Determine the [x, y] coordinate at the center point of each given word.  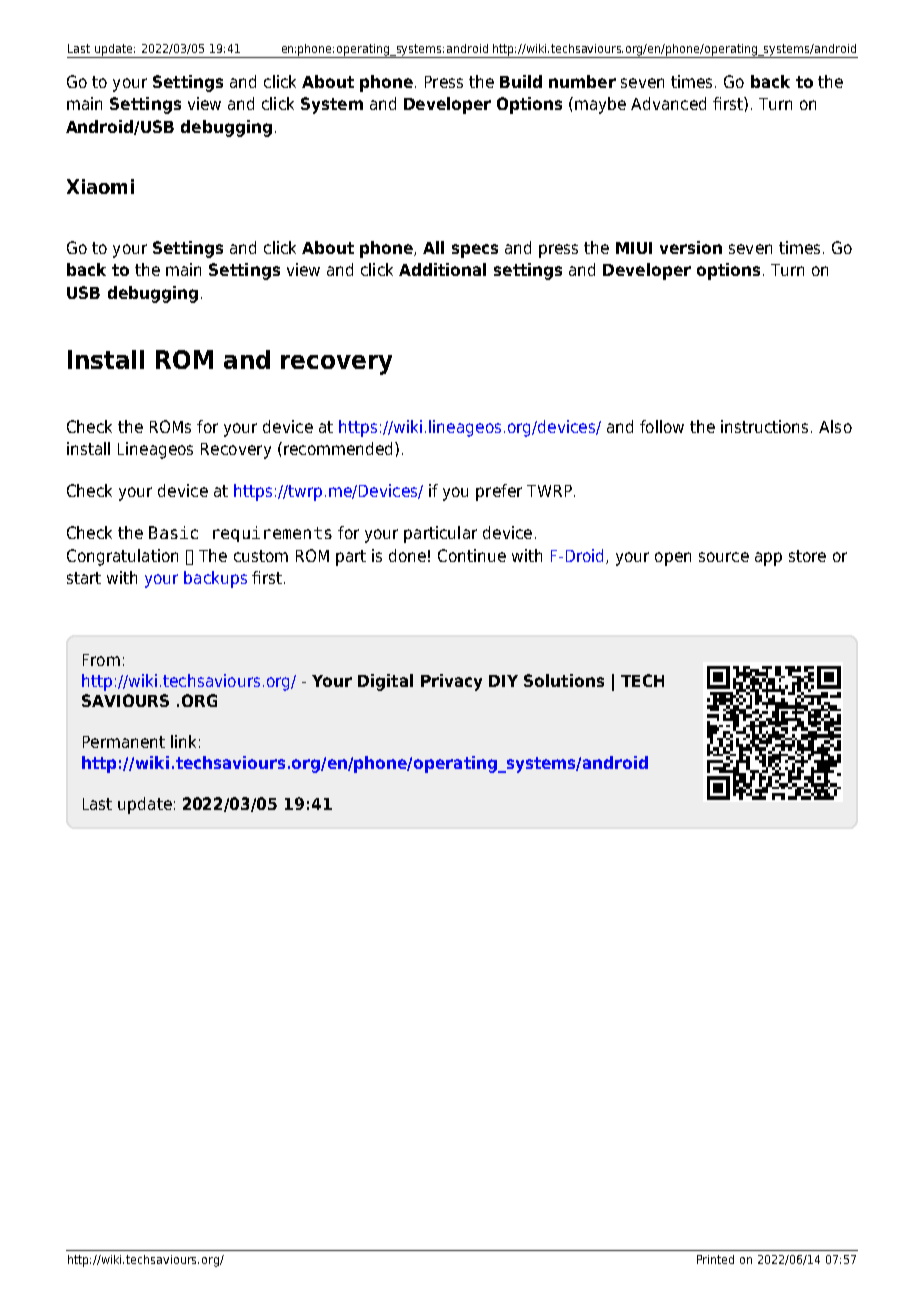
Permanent [124, 742]
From [101, 660]
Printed [715, 1259]
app [768, 559]
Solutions [564, 680]
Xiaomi [100, 186]
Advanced [668, 103]
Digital [385, 682]
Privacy [451, 682]
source [724, 557]
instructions [766, 426]
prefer [499, 492]
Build [521, 81]
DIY [503, 681]
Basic [173, 532]
